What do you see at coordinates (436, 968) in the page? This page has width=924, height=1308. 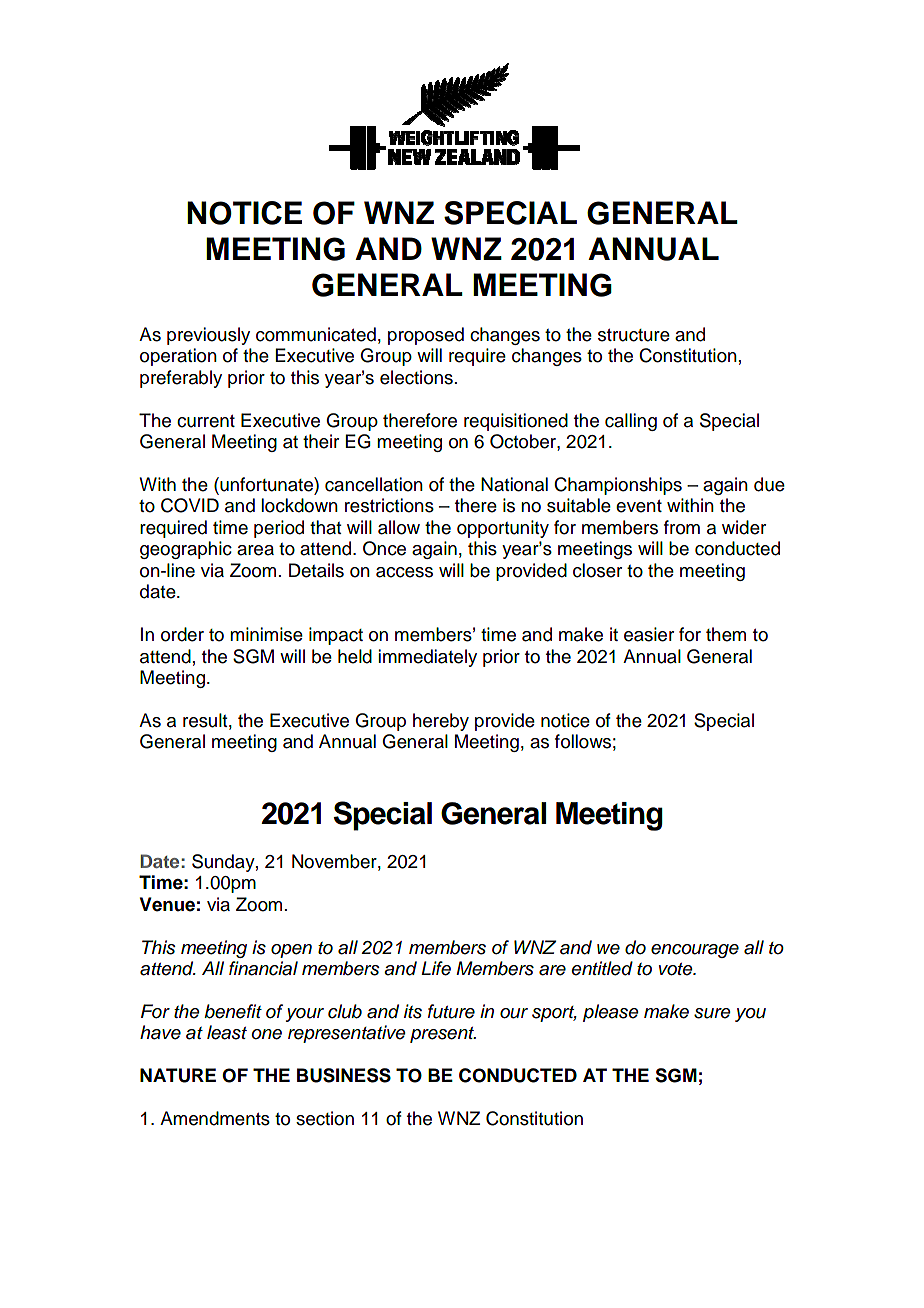 I see `Life` at bounding box center [436, 968].
